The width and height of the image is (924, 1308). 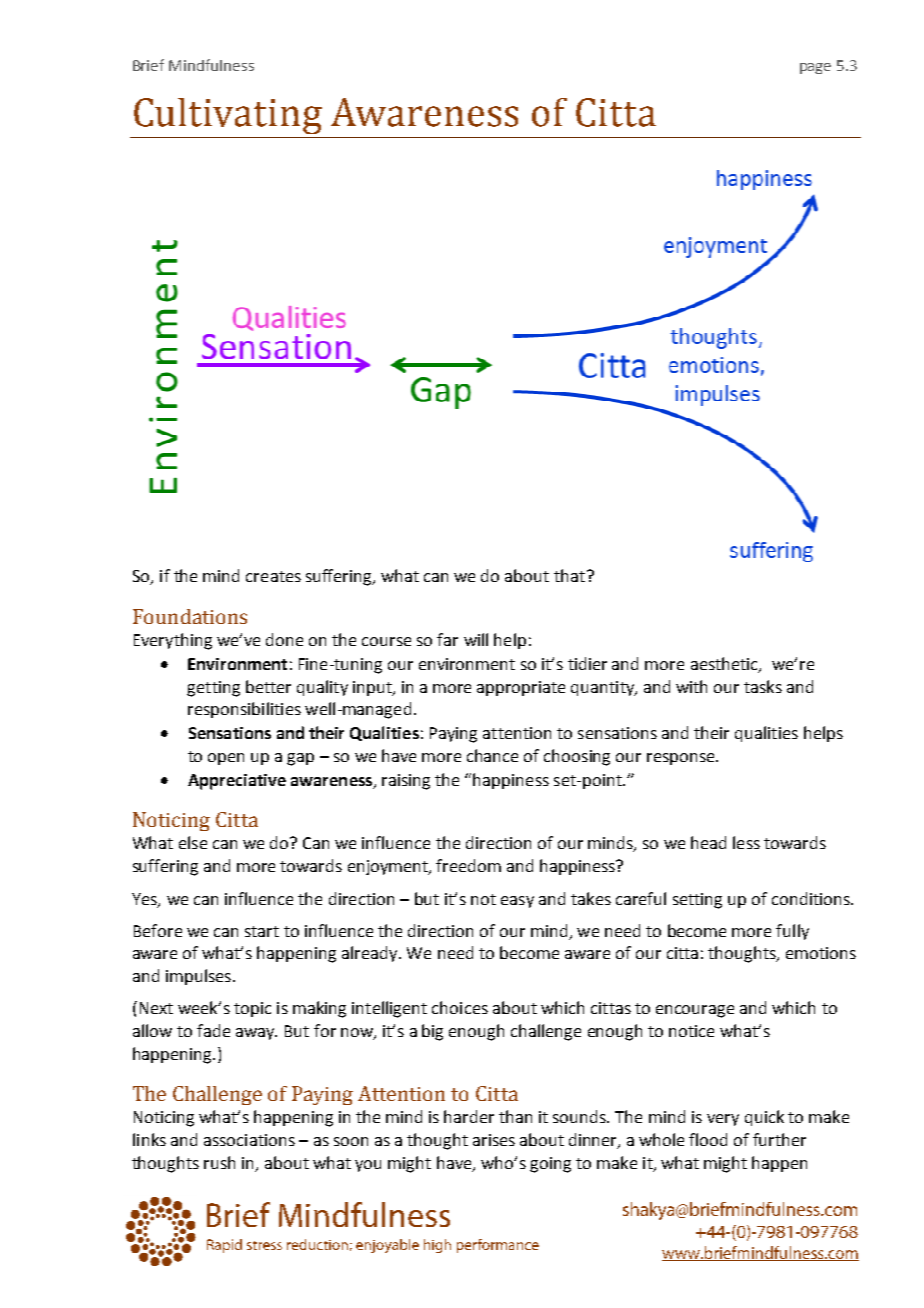 What do you see at coordinates (273, 576) in the image?
I see `creates` at bounding box center [273, 576].
